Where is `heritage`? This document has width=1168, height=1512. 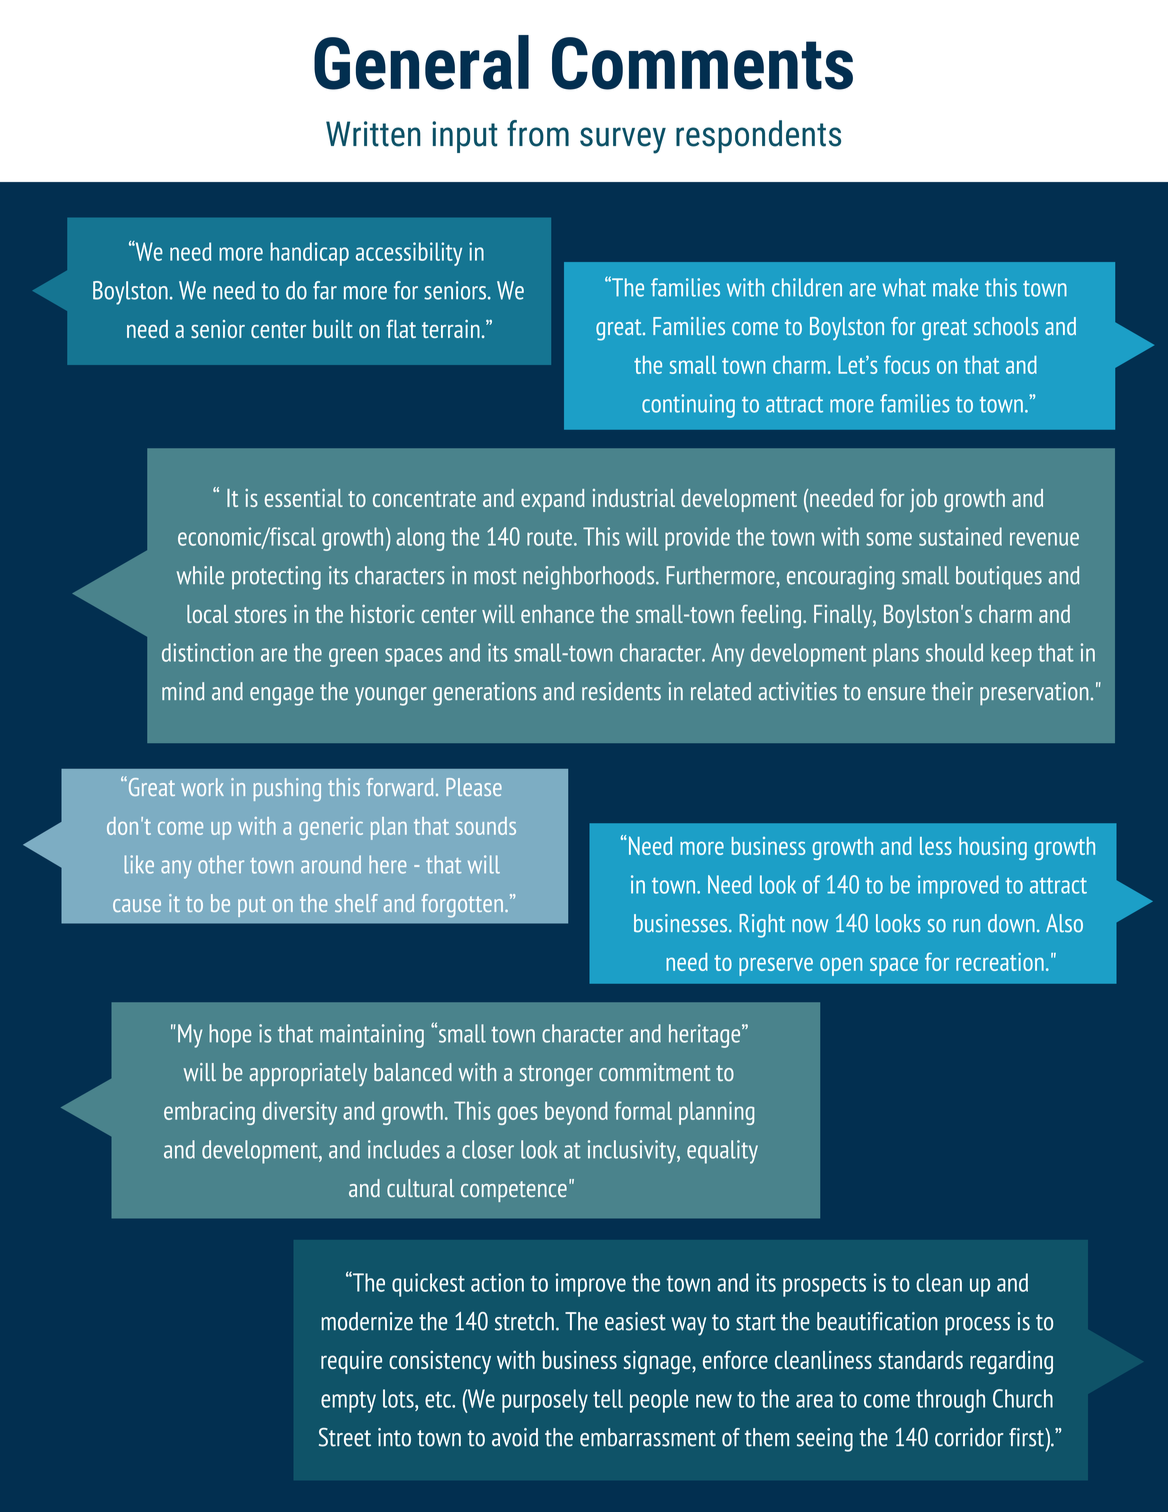
heritage is located at coordinates (706, 1036).
